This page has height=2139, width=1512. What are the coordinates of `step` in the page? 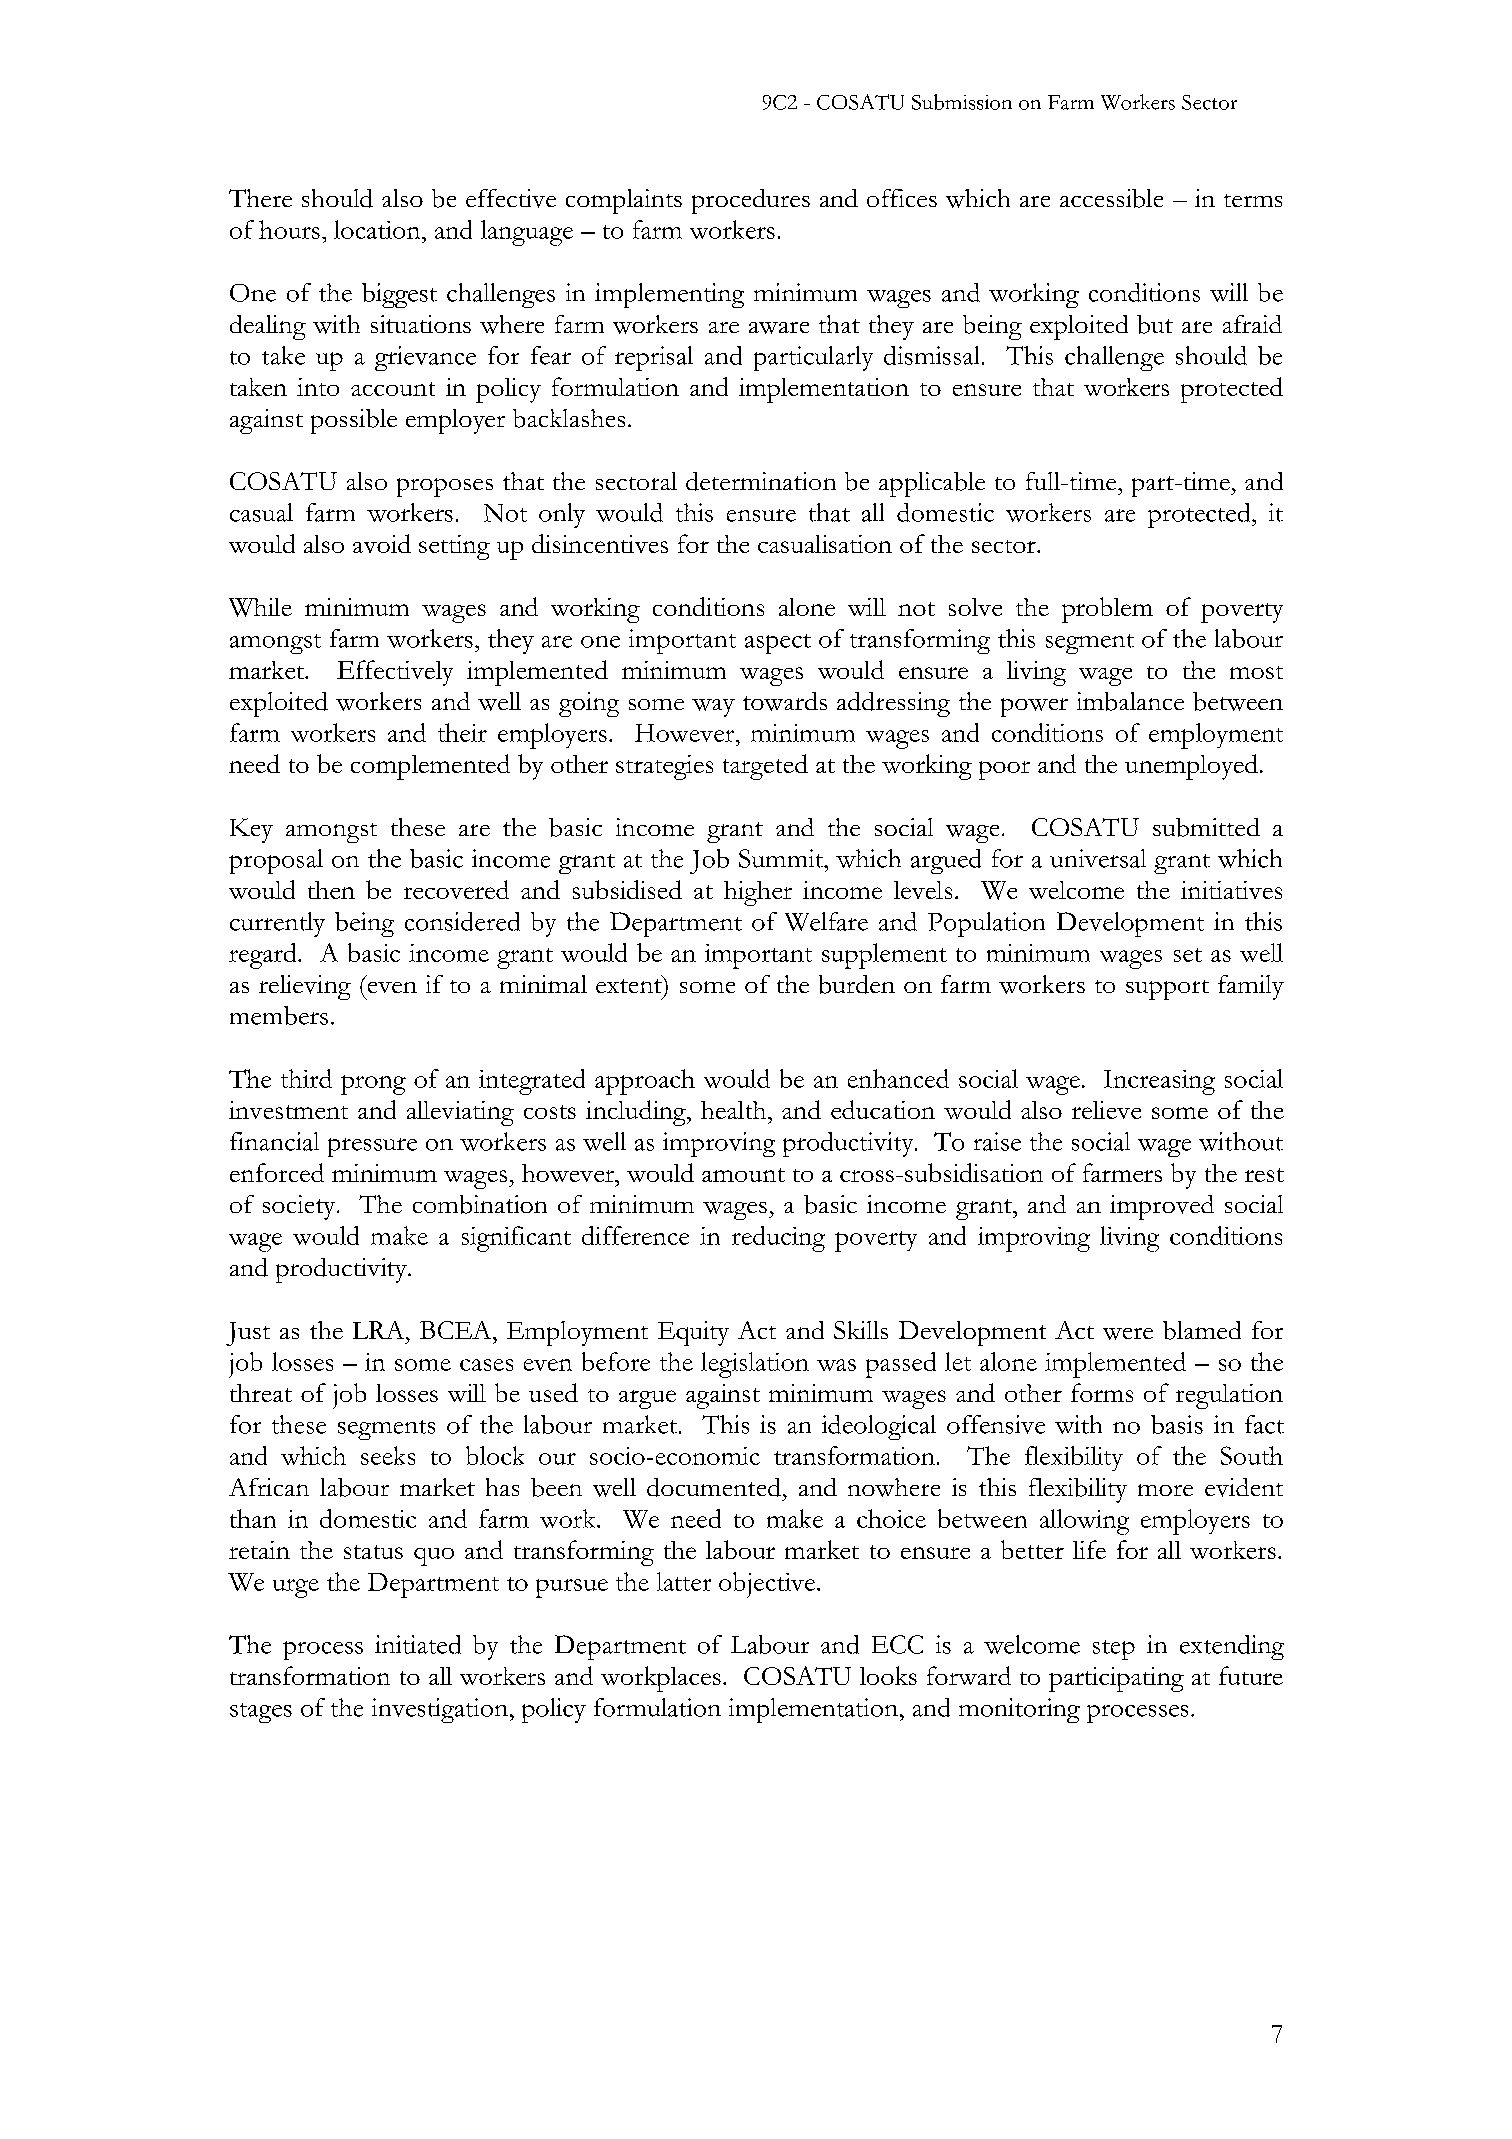 It's located at (1114, 1650).
